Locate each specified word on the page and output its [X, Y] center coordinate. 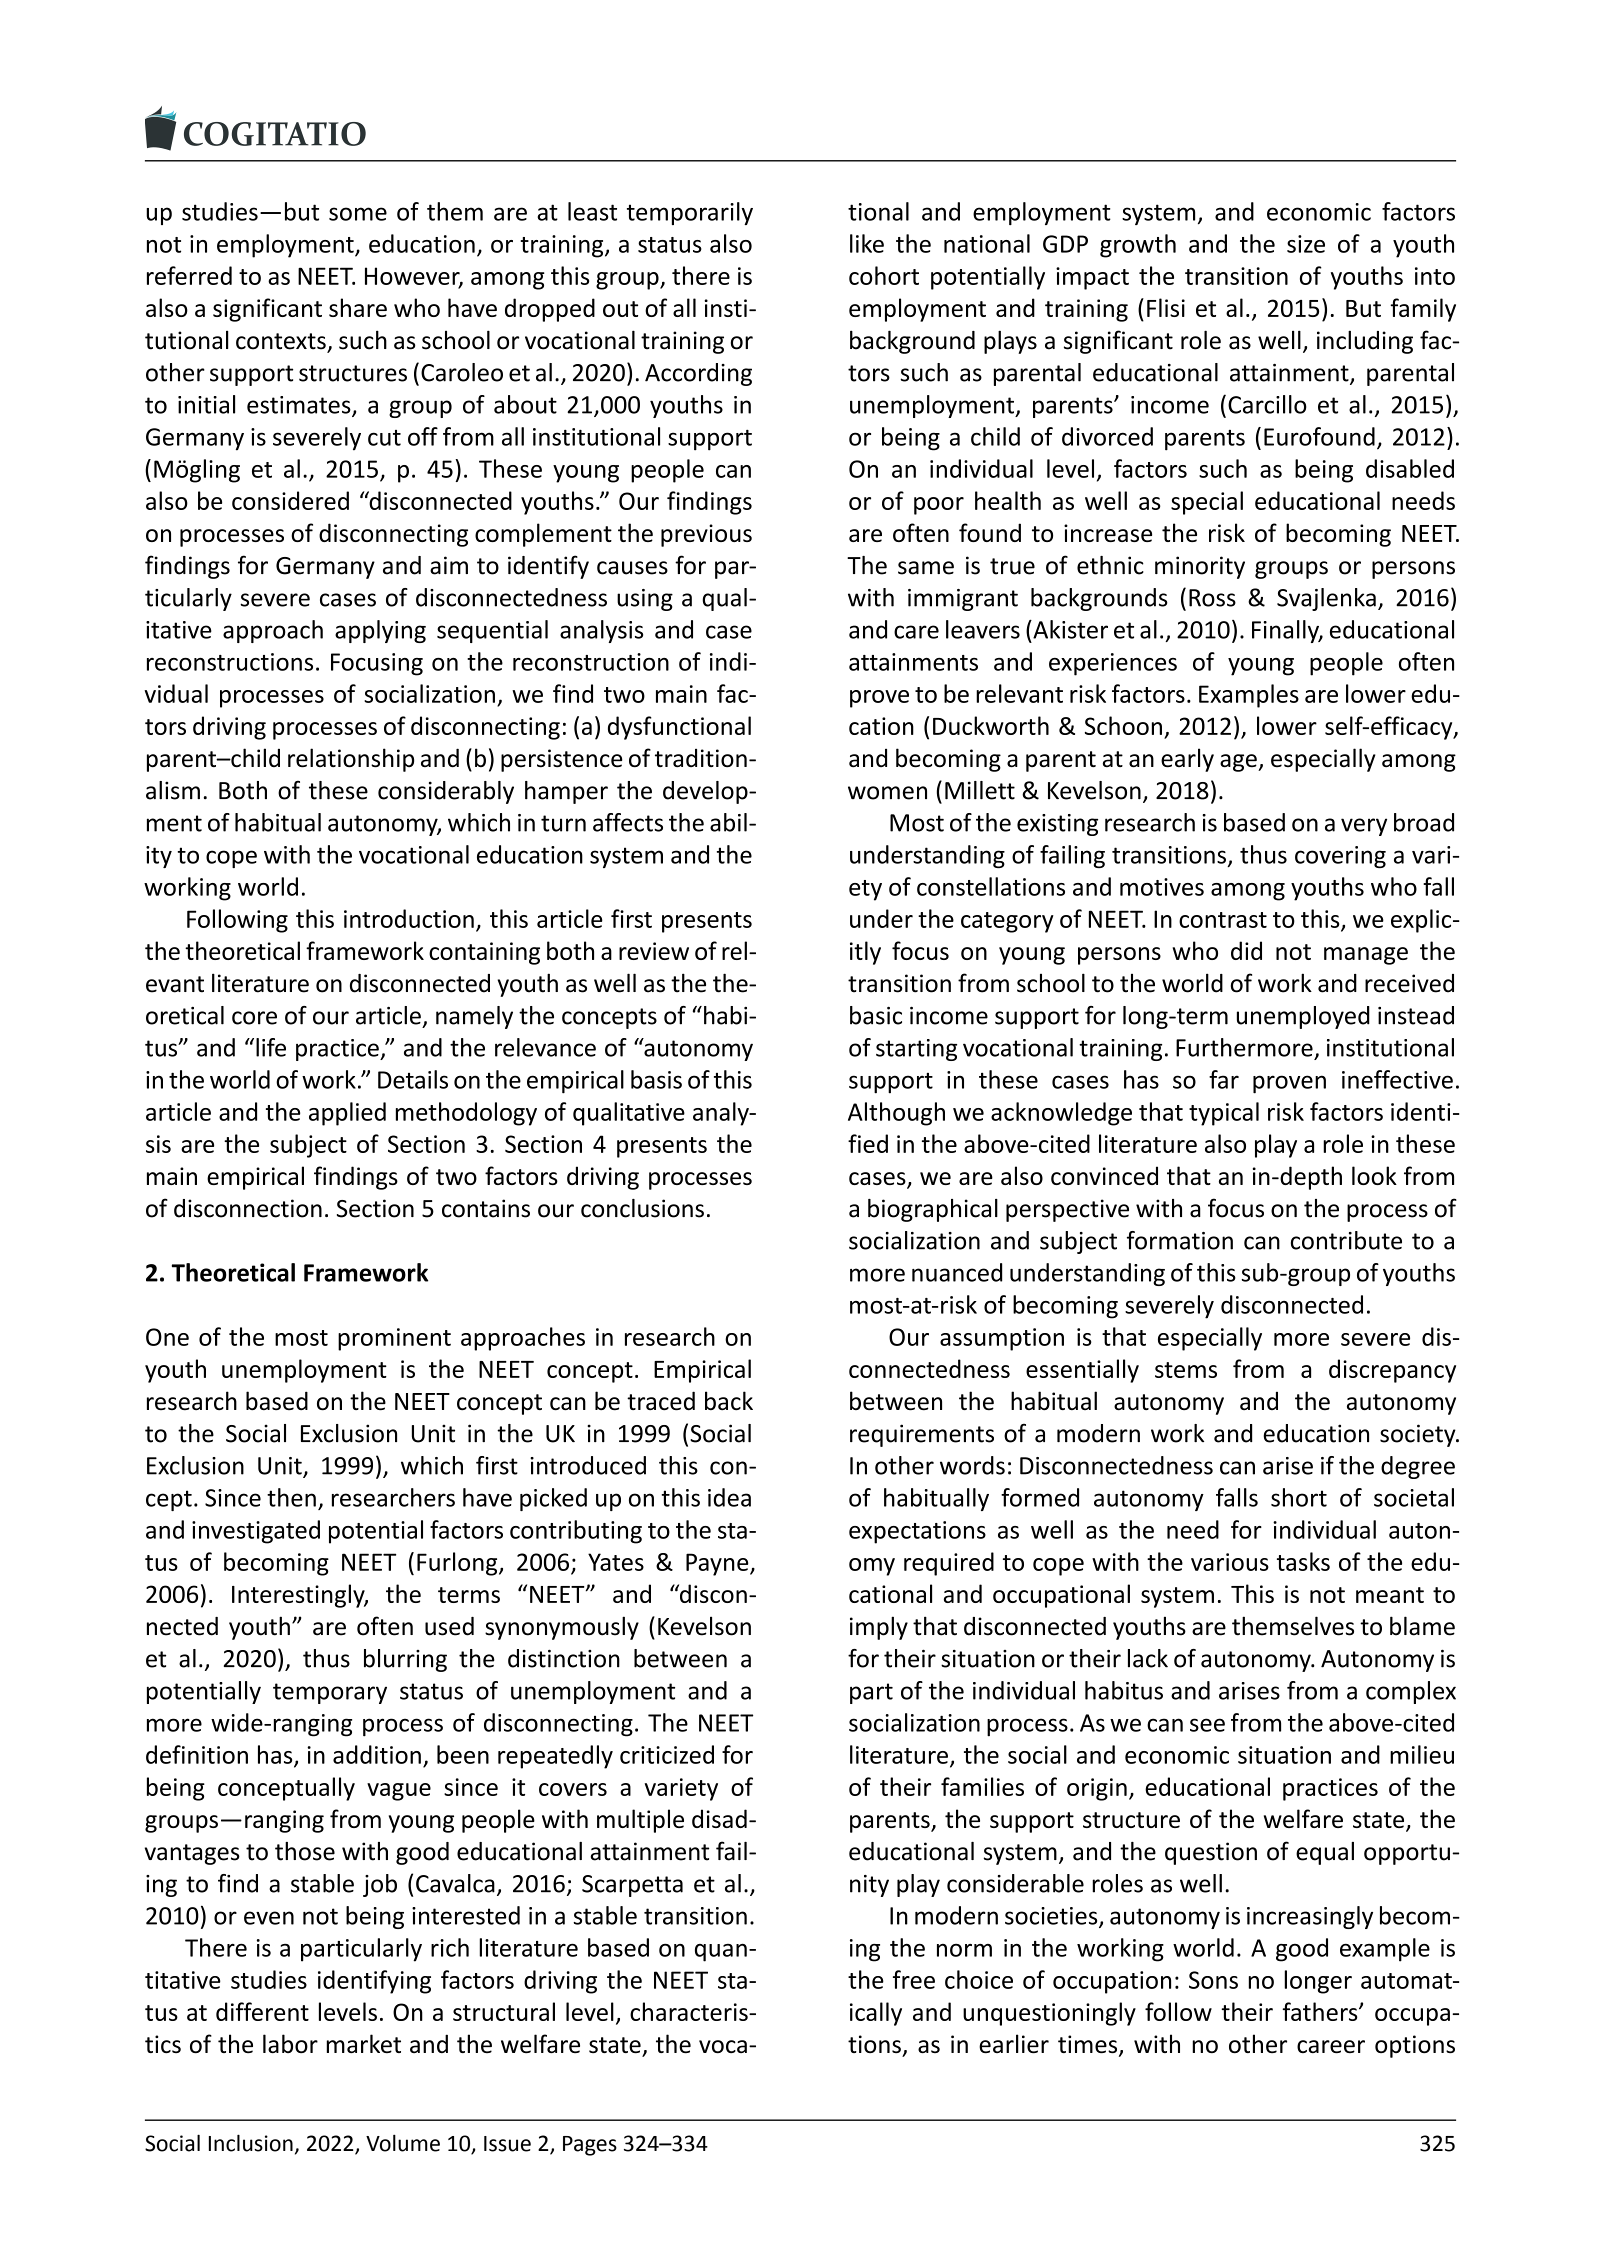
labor [290, 2043]
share [358, 307]
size [1306, 244]
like [867, 243]
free [914, 1979]
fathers [1321, 2011]
